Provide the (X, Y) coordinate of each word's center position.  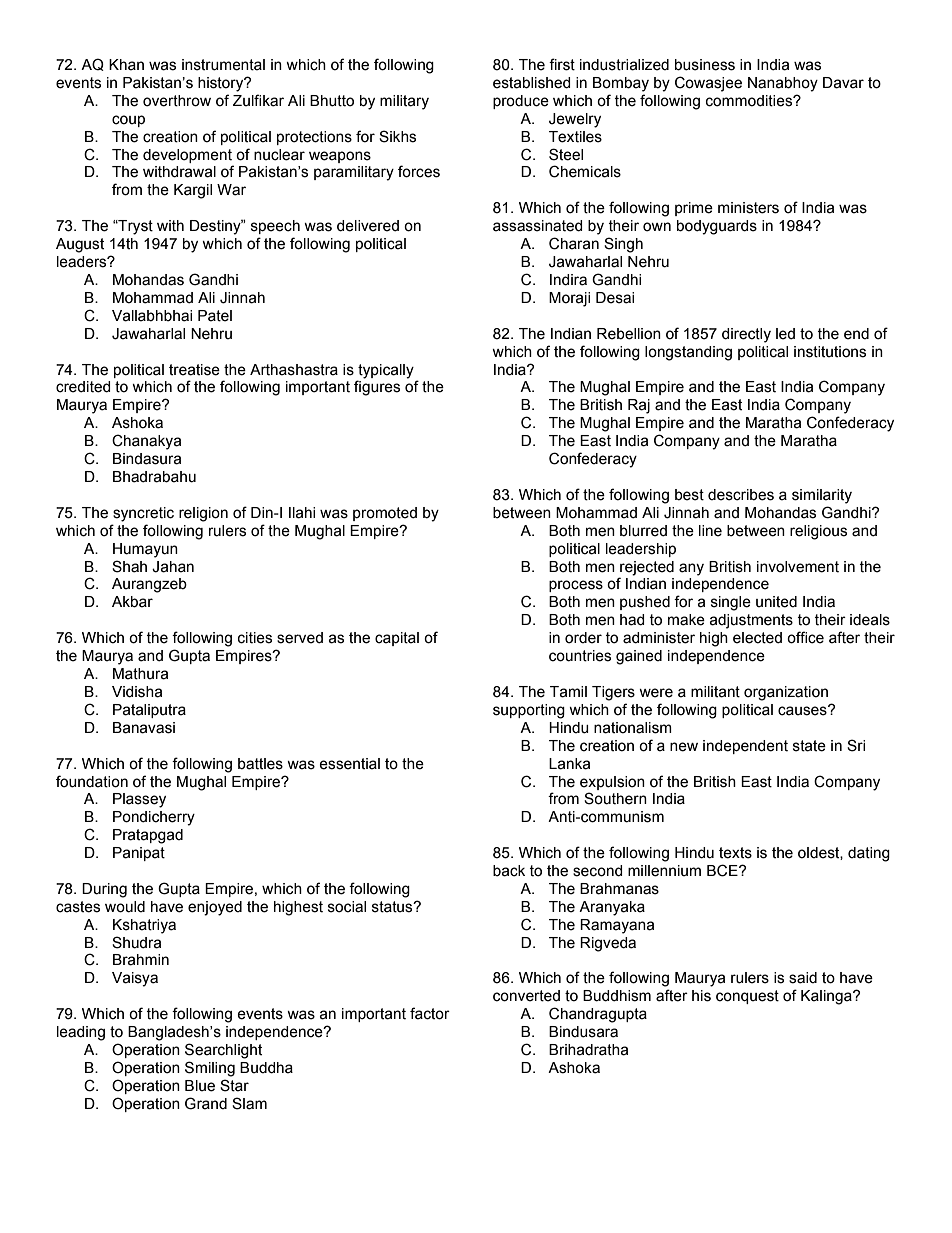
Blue (200, 1086)
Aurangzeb (149, 585)
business (705, 65)
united (776, 602)
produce (521, 102)
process (576, 586)
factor (430, 1013)
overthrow (177, 101)
